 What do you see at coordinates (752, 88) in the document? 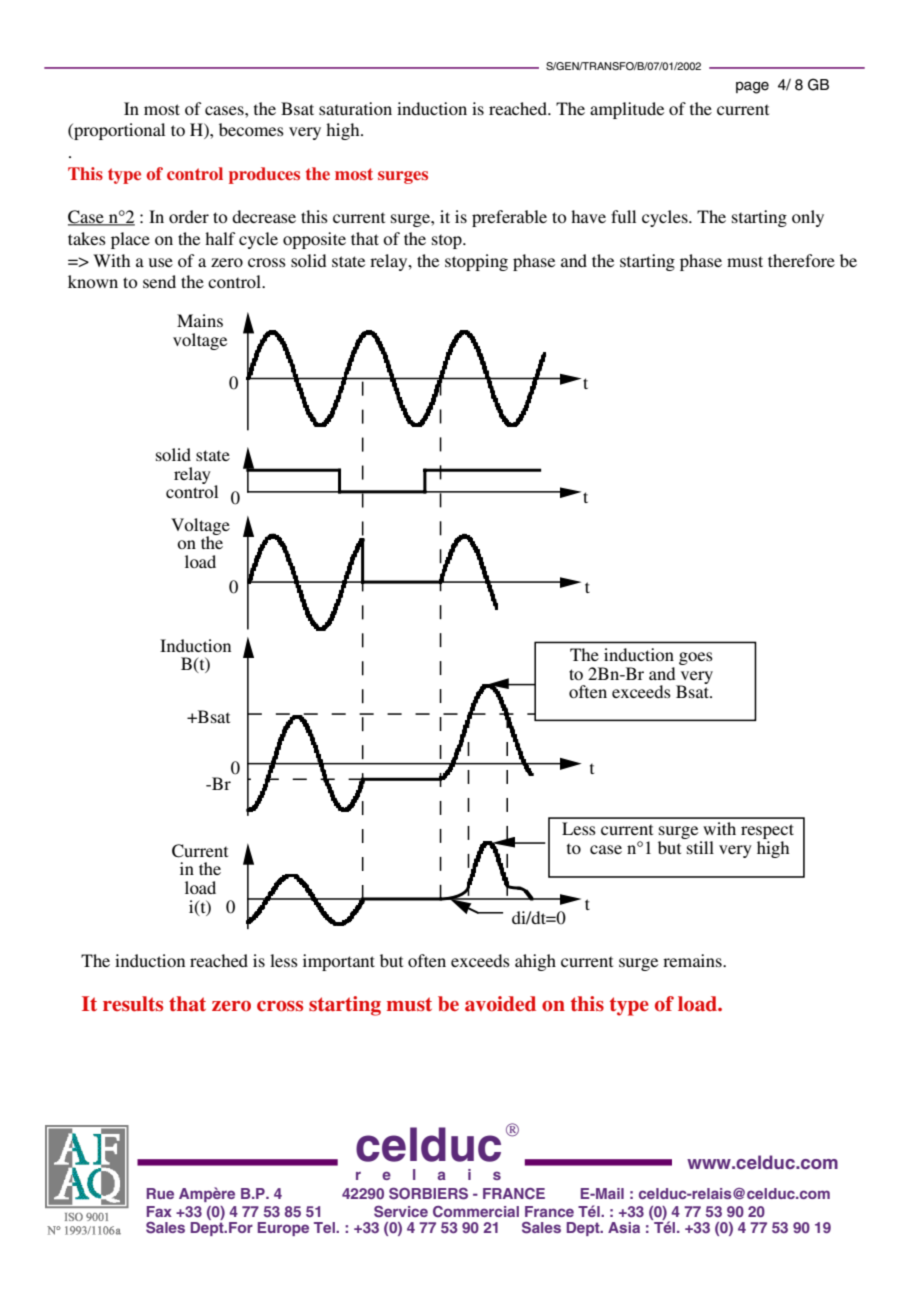
I see `page` at bounding box center [752, 88].
